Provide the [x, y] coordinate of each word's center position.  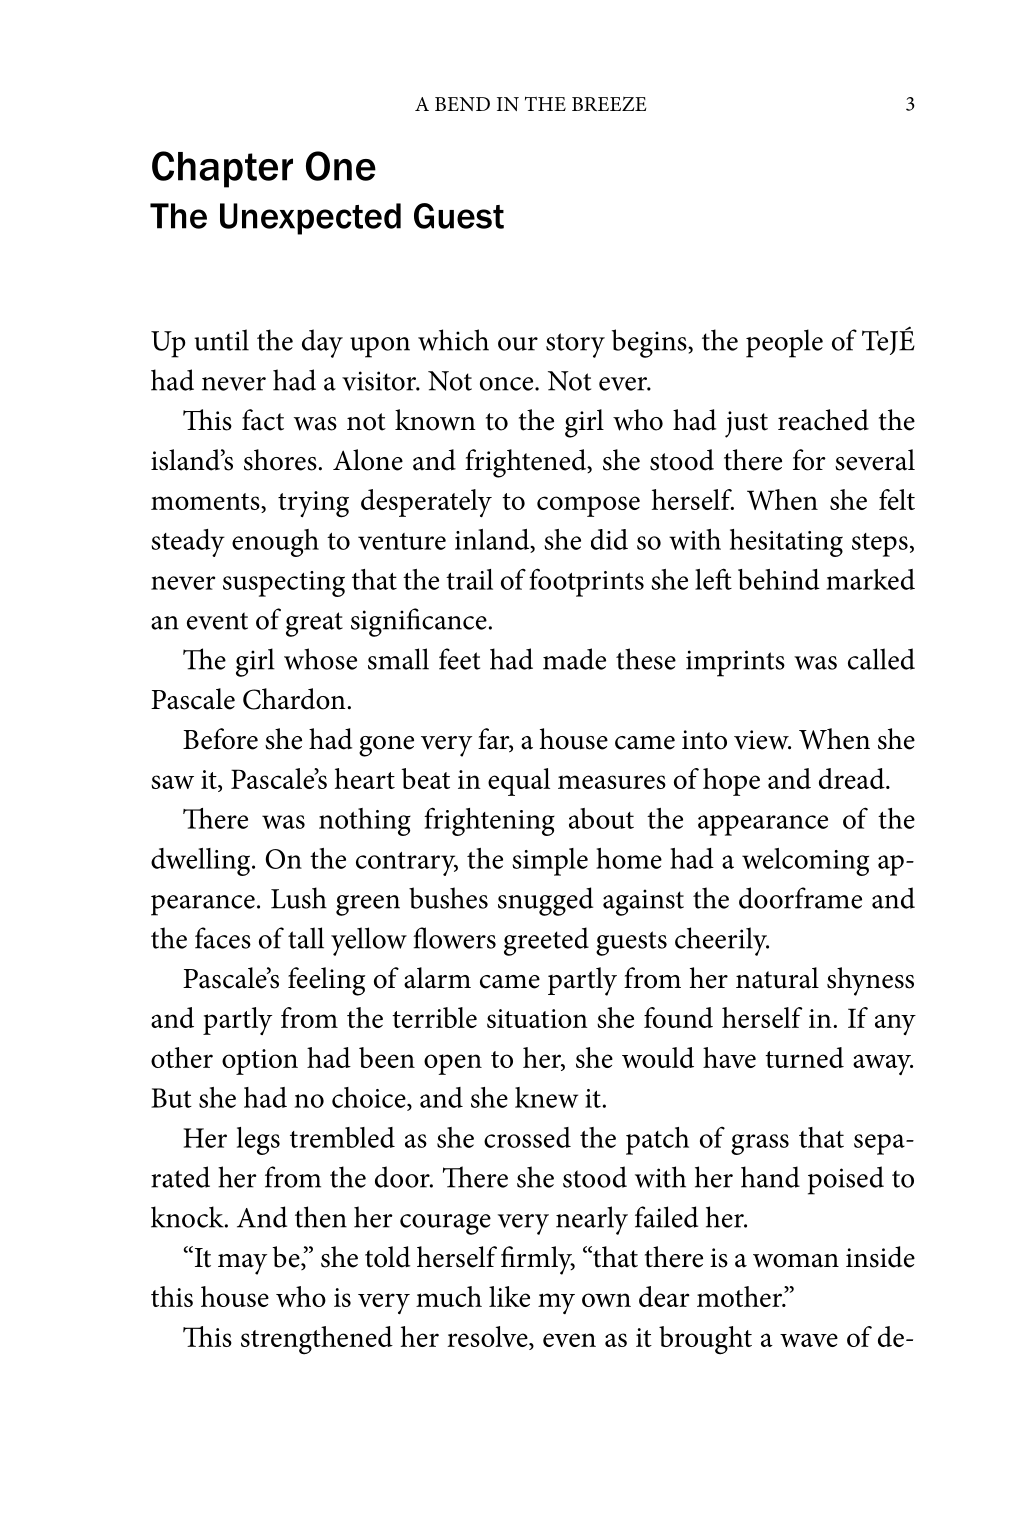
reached [823, 420]
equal [519, 782]
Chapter [222, 169]
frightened [527, 463]
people [784, 343]
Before [220, 739]
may [242, 1264]
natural [777, 978]
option [260, 1062]
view [762, 740]
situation [537, 1018]
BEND [462, 104]
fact [263, 420]
